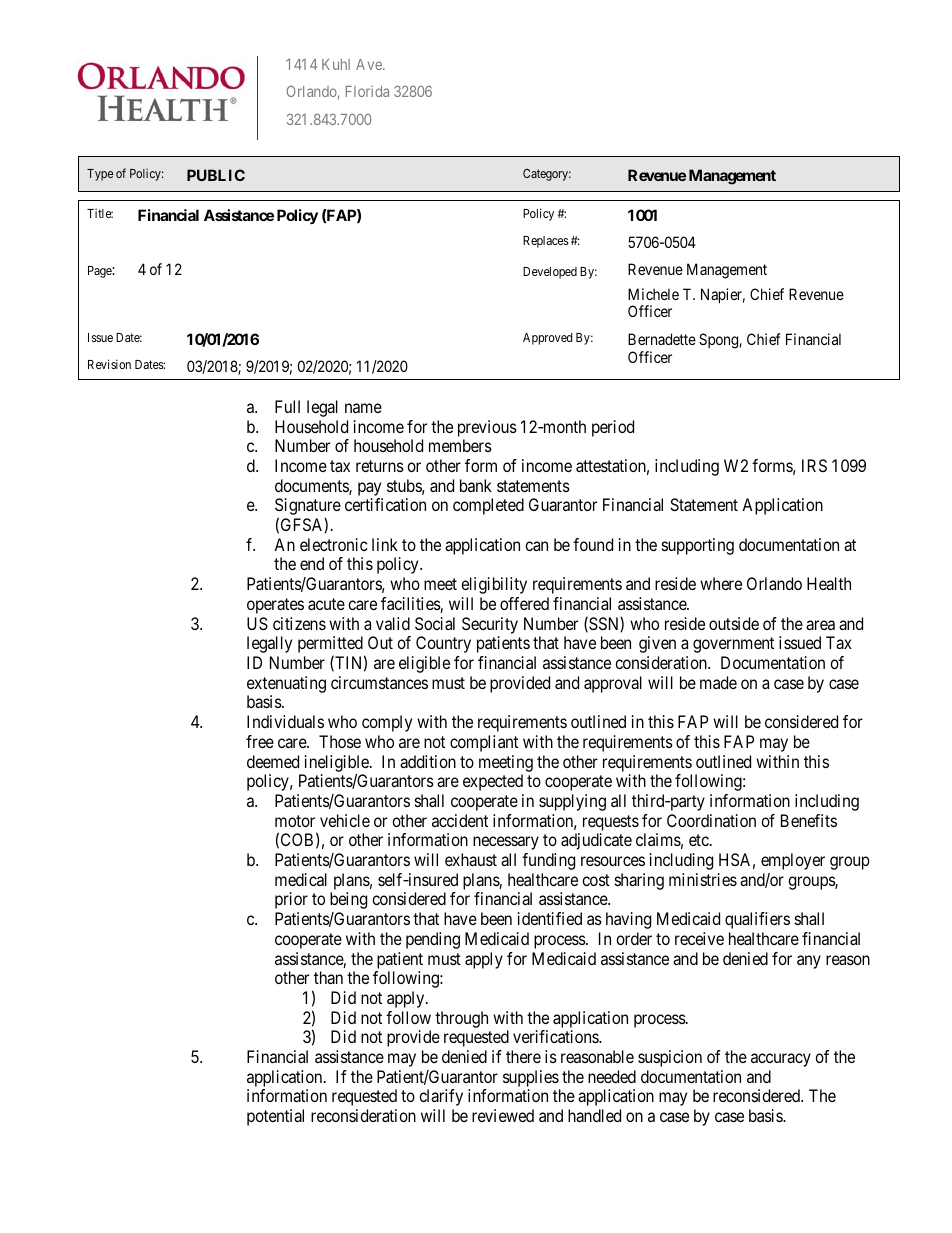 The width and height of the document is (952, 1233). Describe the element at coordinates (460, 445) in the document. I see `members` at that location.
